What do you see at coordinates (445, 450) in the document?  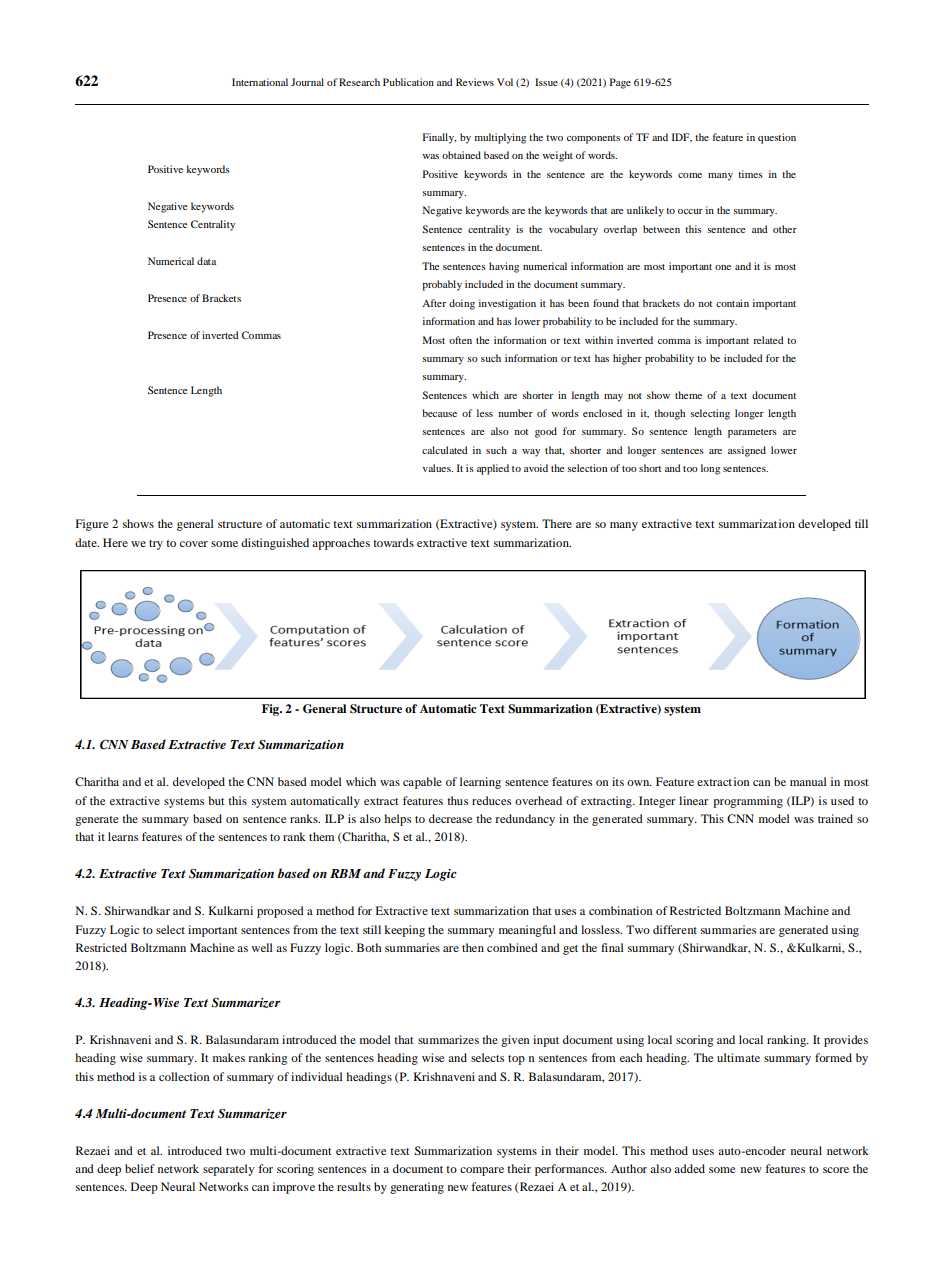 I see `calculated` at bounding box center [445, 450].
